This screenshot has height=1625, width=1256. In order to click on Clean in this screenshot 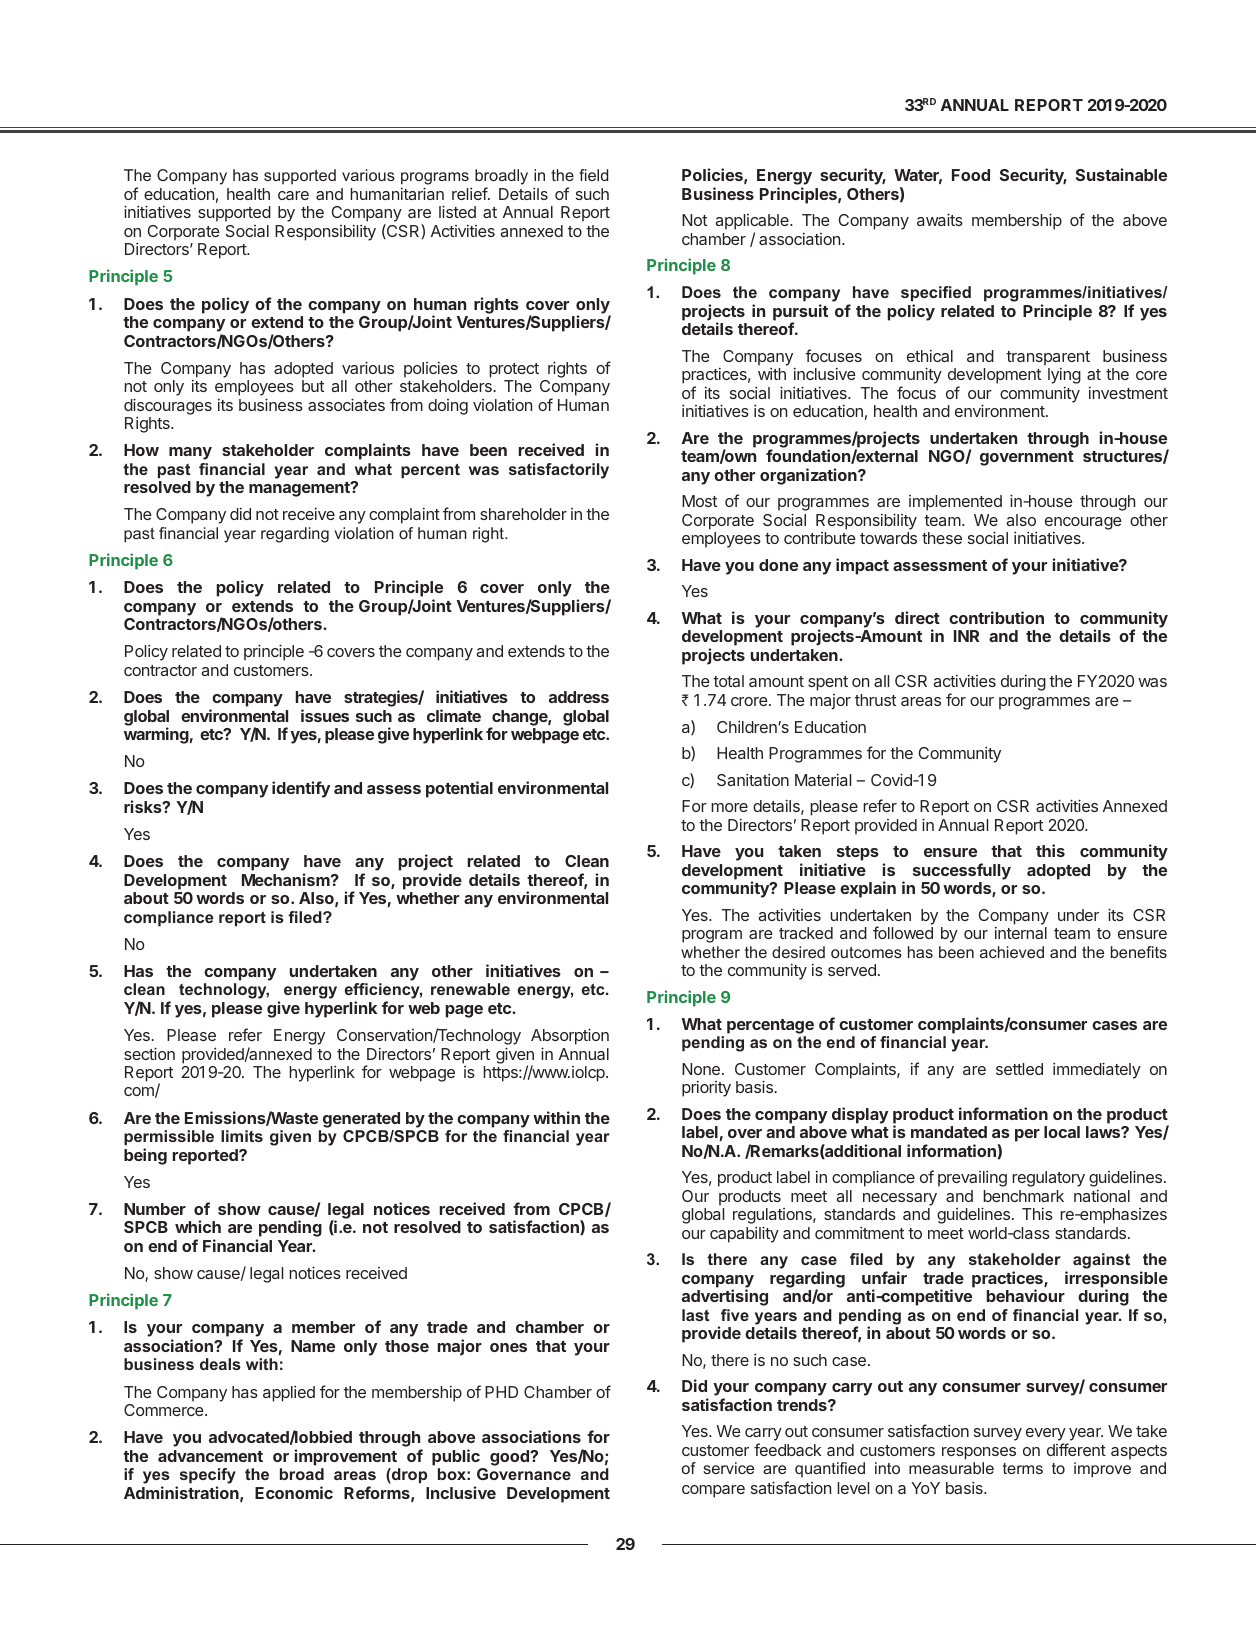, I will do `click(587, 861)`.
